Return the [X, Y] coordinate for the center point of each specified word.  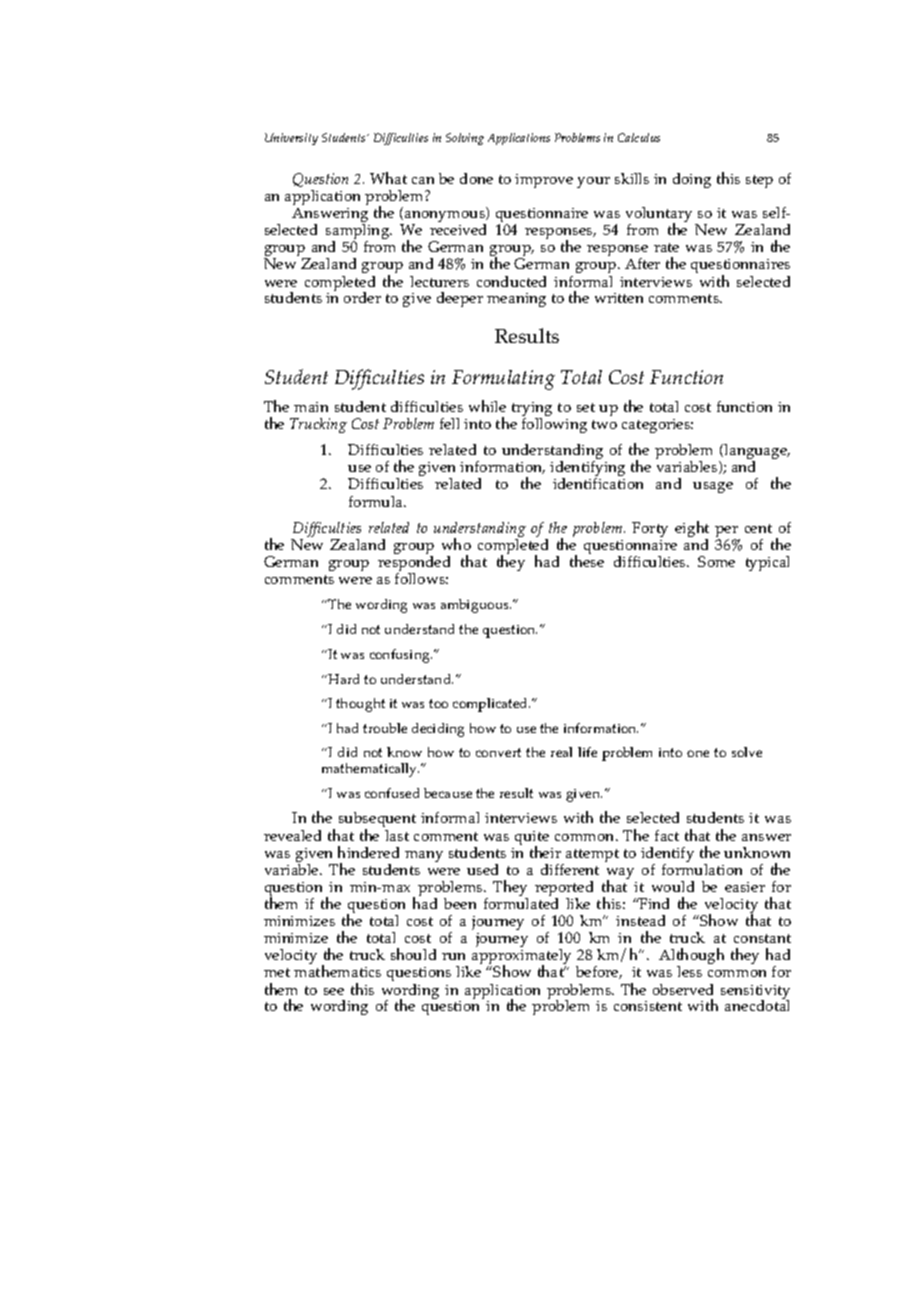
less [689, 971]
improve [544, 181]
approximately [521, 958]
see [334, 991]
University [291, 139]
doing [692, 180]
